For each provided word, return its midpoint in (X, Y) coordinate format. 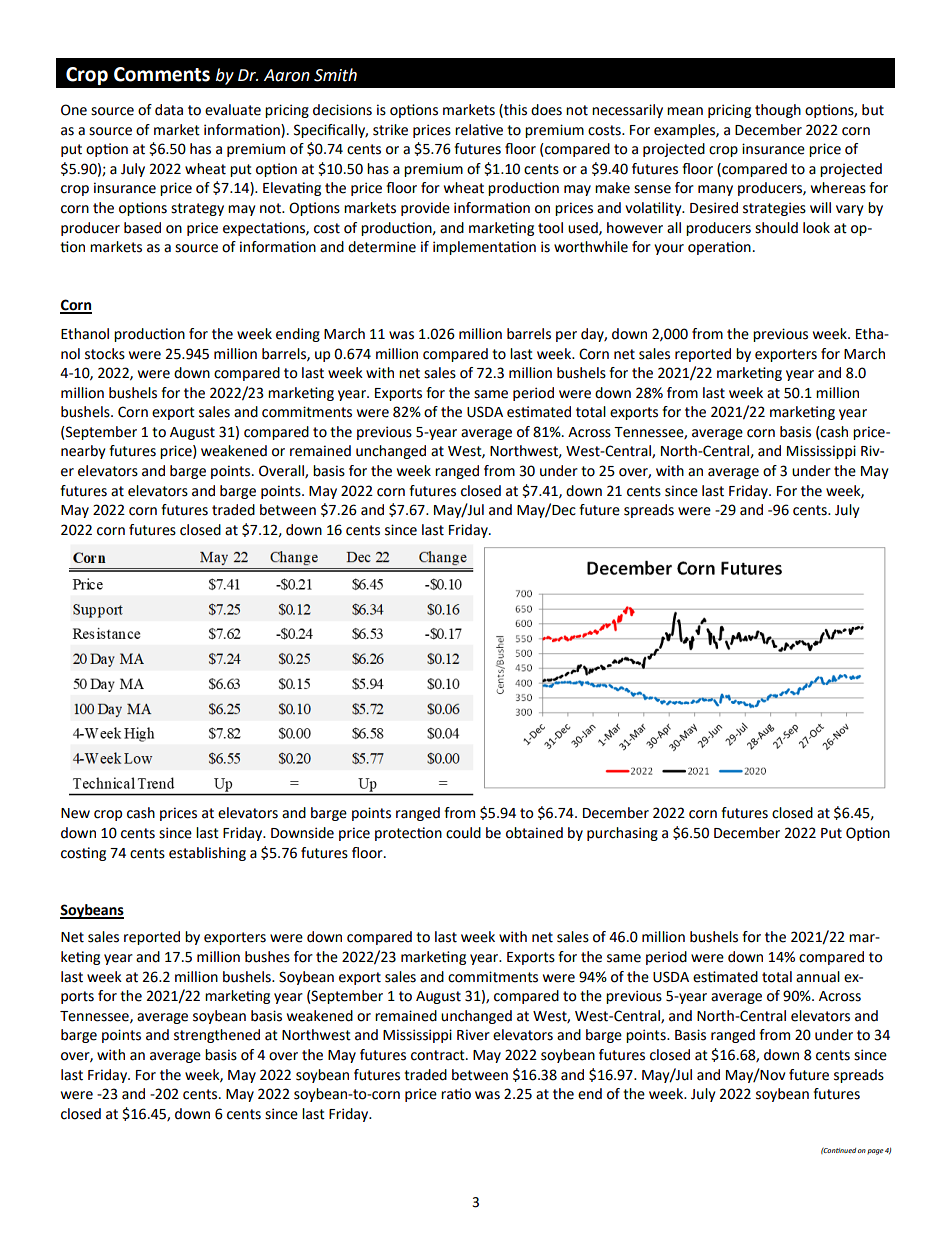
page (875, 1152)
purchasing (622, 834)
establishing (207, 854)
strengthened (217, 1036)
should (776, 228)
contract (439, 1055)
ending (298, 335)
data (169, 110)
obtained (534, 833)
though (778, 111)
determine (382, 247)
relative (479, 130)
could (463, 833)
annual (818, 977)
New (75, 813)
